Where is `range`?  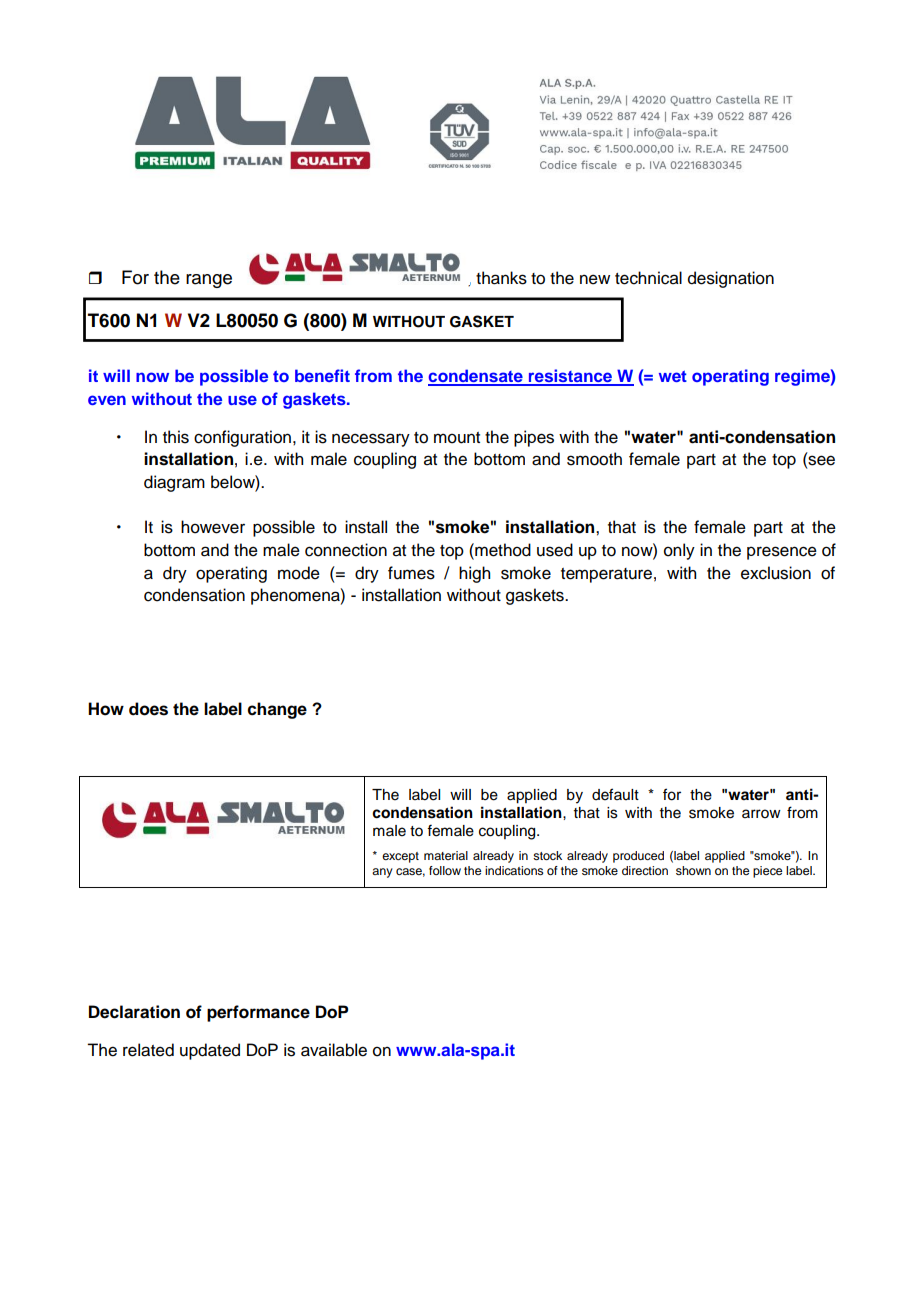 range is located at coordinates (209, 281).
